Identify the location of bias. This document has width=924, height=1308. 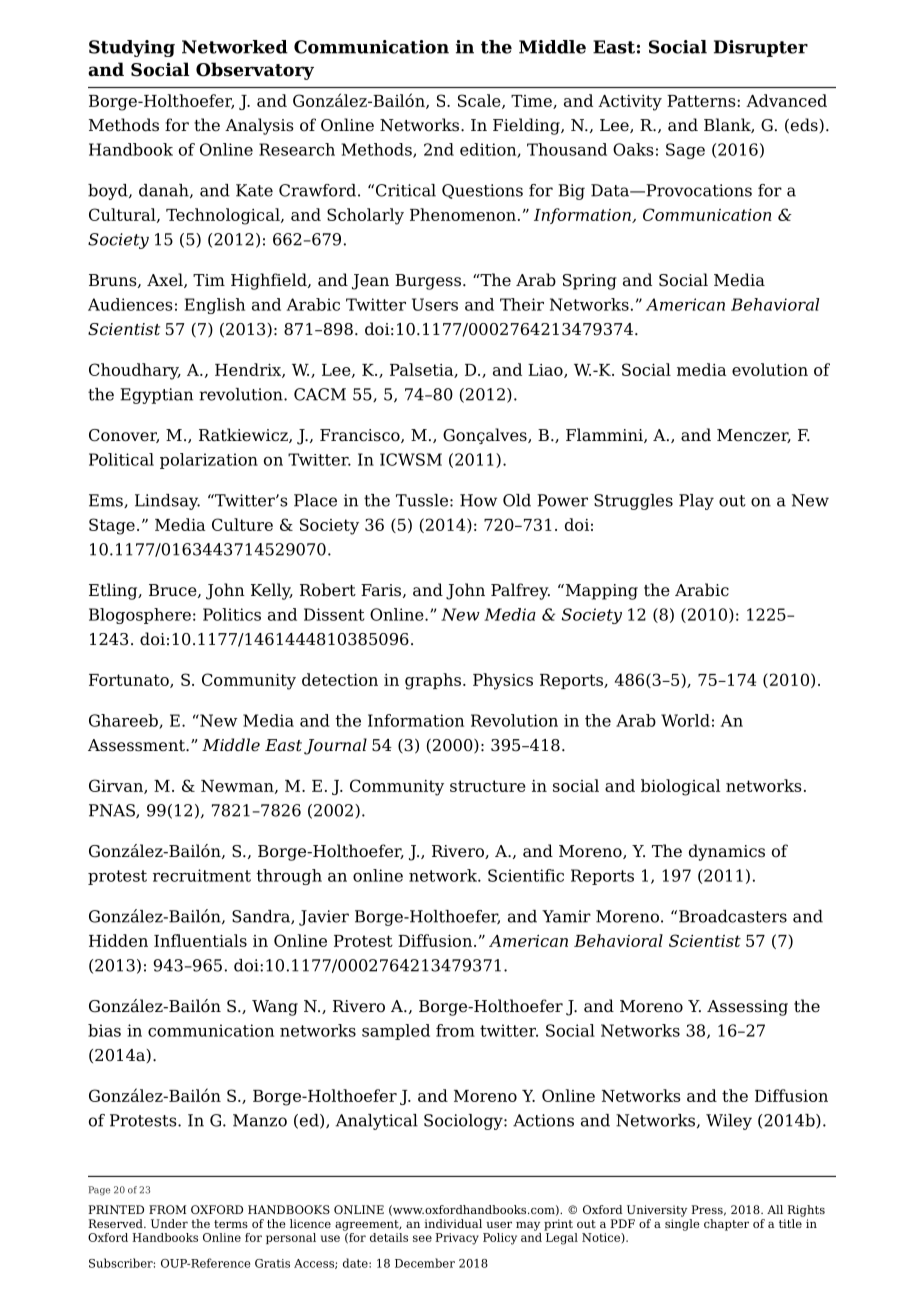
(104, 1030).
